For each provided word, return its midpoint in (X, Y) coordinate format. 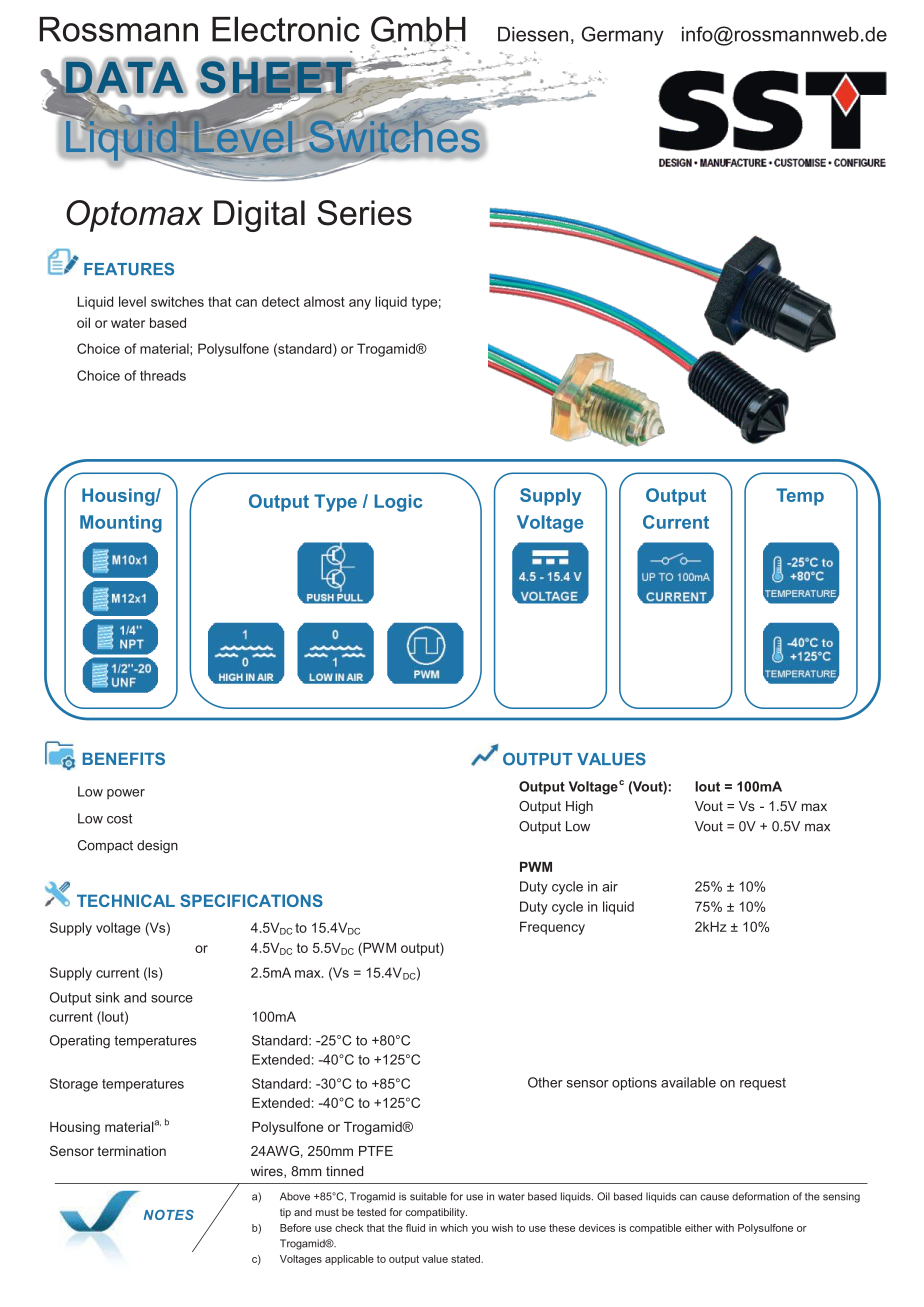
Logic (398, 503)
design (157, 846)
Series (364, 213)
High (579, 807)
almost (324, 301)
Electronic (286, 29)
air (610, 886)
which (454, 1228)
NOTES (169, 1215)
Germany (623, 36)
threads (163, 375)
